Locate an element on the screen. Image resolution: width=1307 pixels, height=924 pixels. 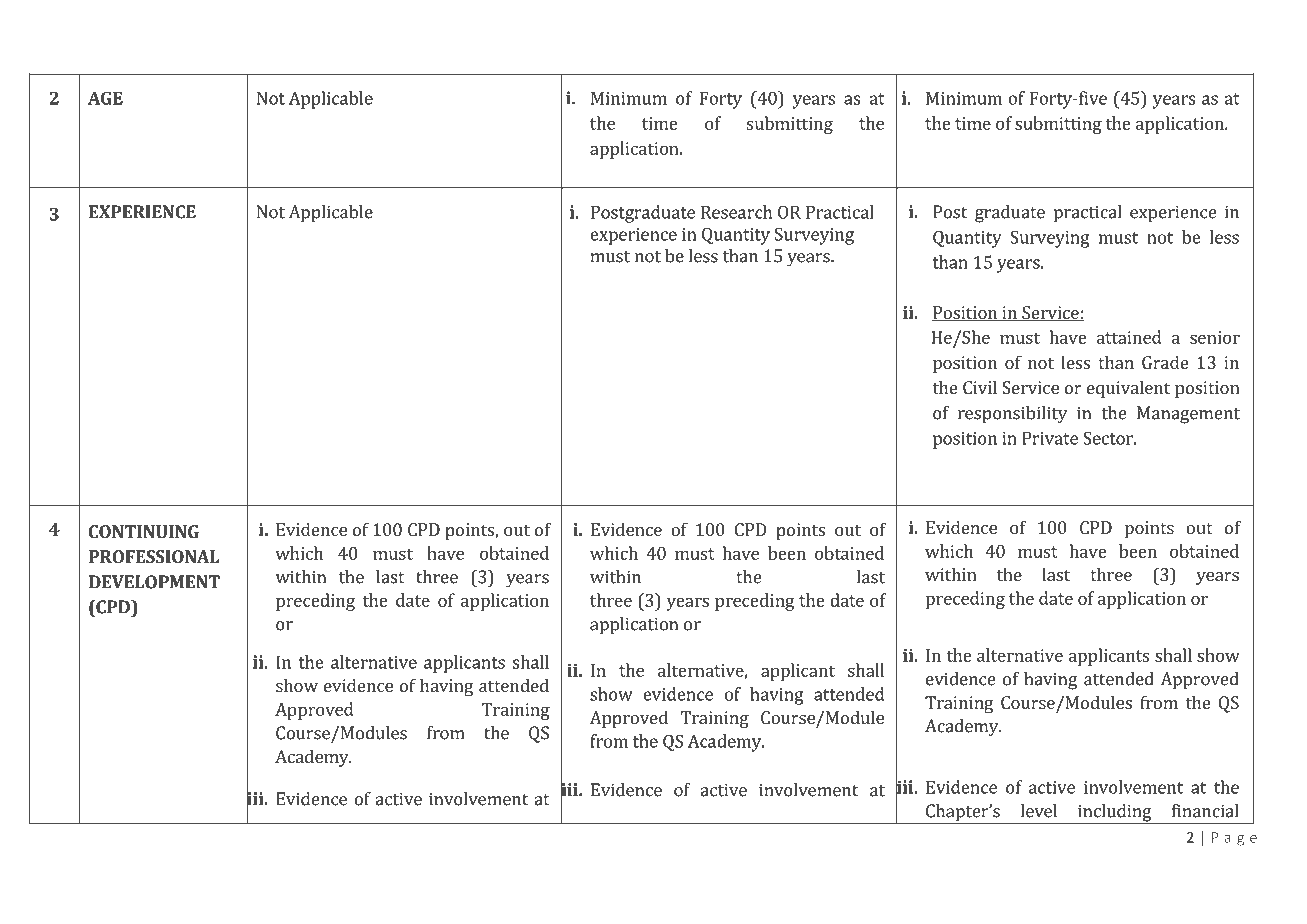
Private is located at coordinates (1050, 438).
